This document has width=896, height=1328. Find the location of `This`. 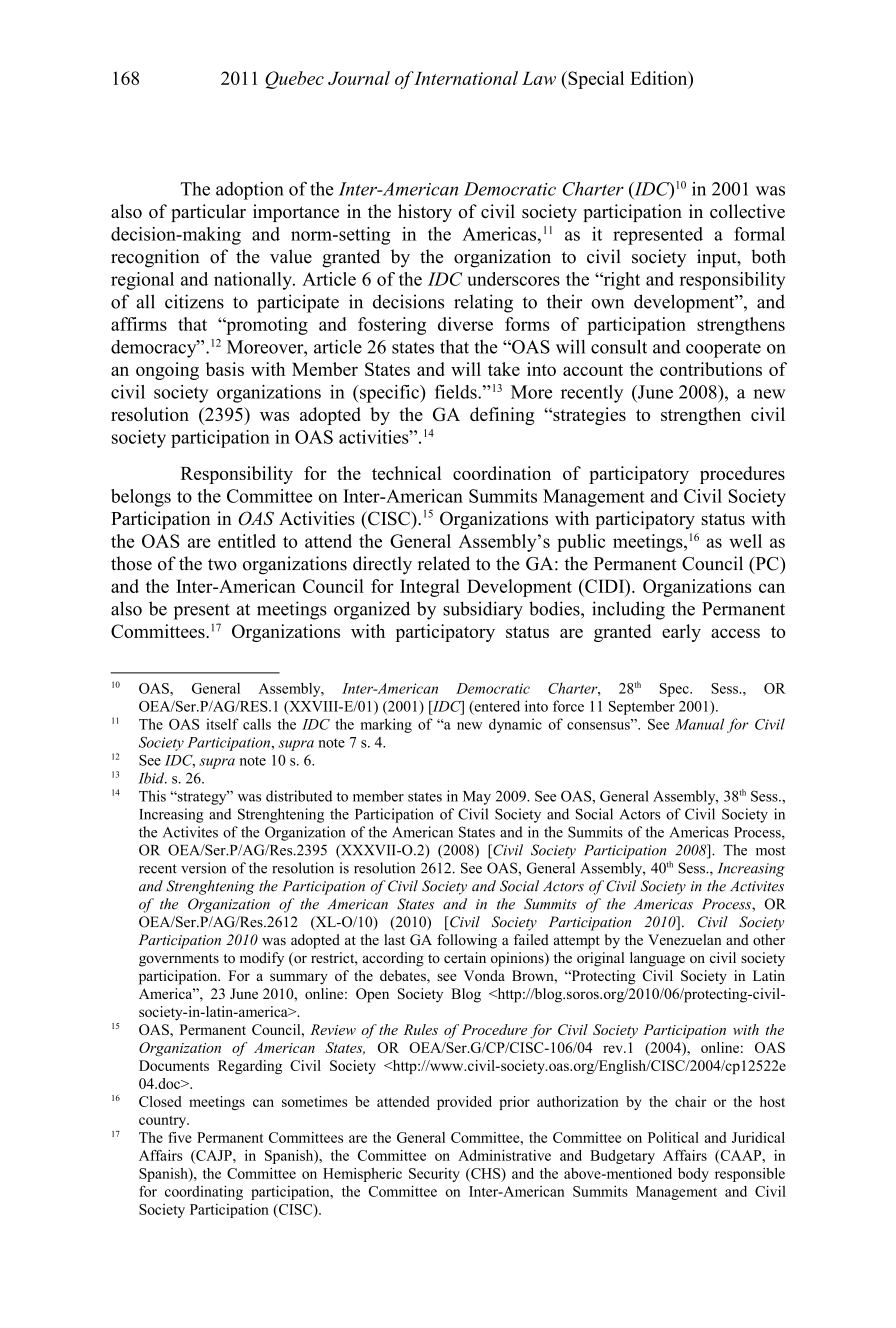

This is located at coordinates (152, 796).
